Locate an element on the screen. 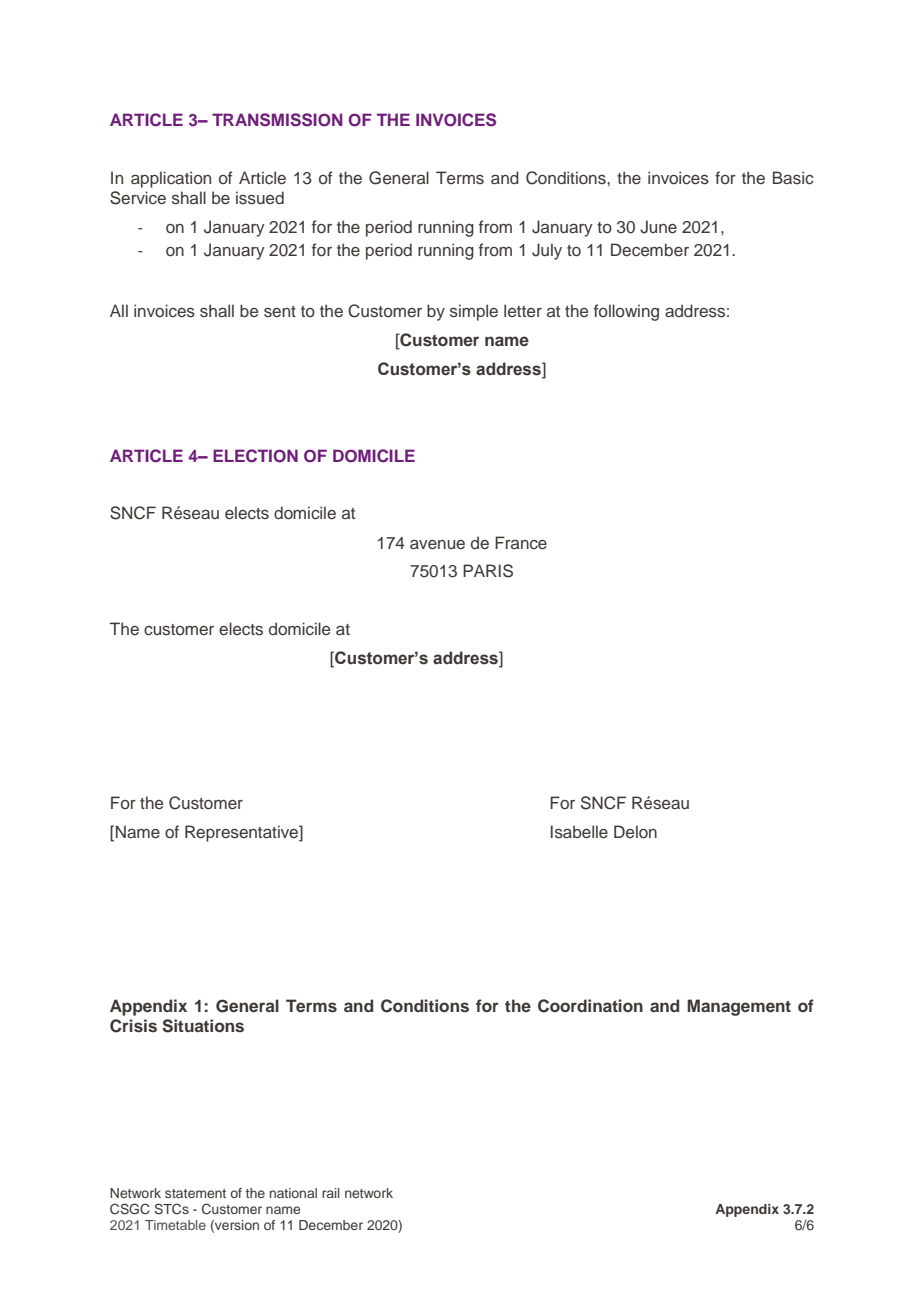 The height and width of the screenshot is (1308, 924). Isabelle is located at coordinates (579, 832).
